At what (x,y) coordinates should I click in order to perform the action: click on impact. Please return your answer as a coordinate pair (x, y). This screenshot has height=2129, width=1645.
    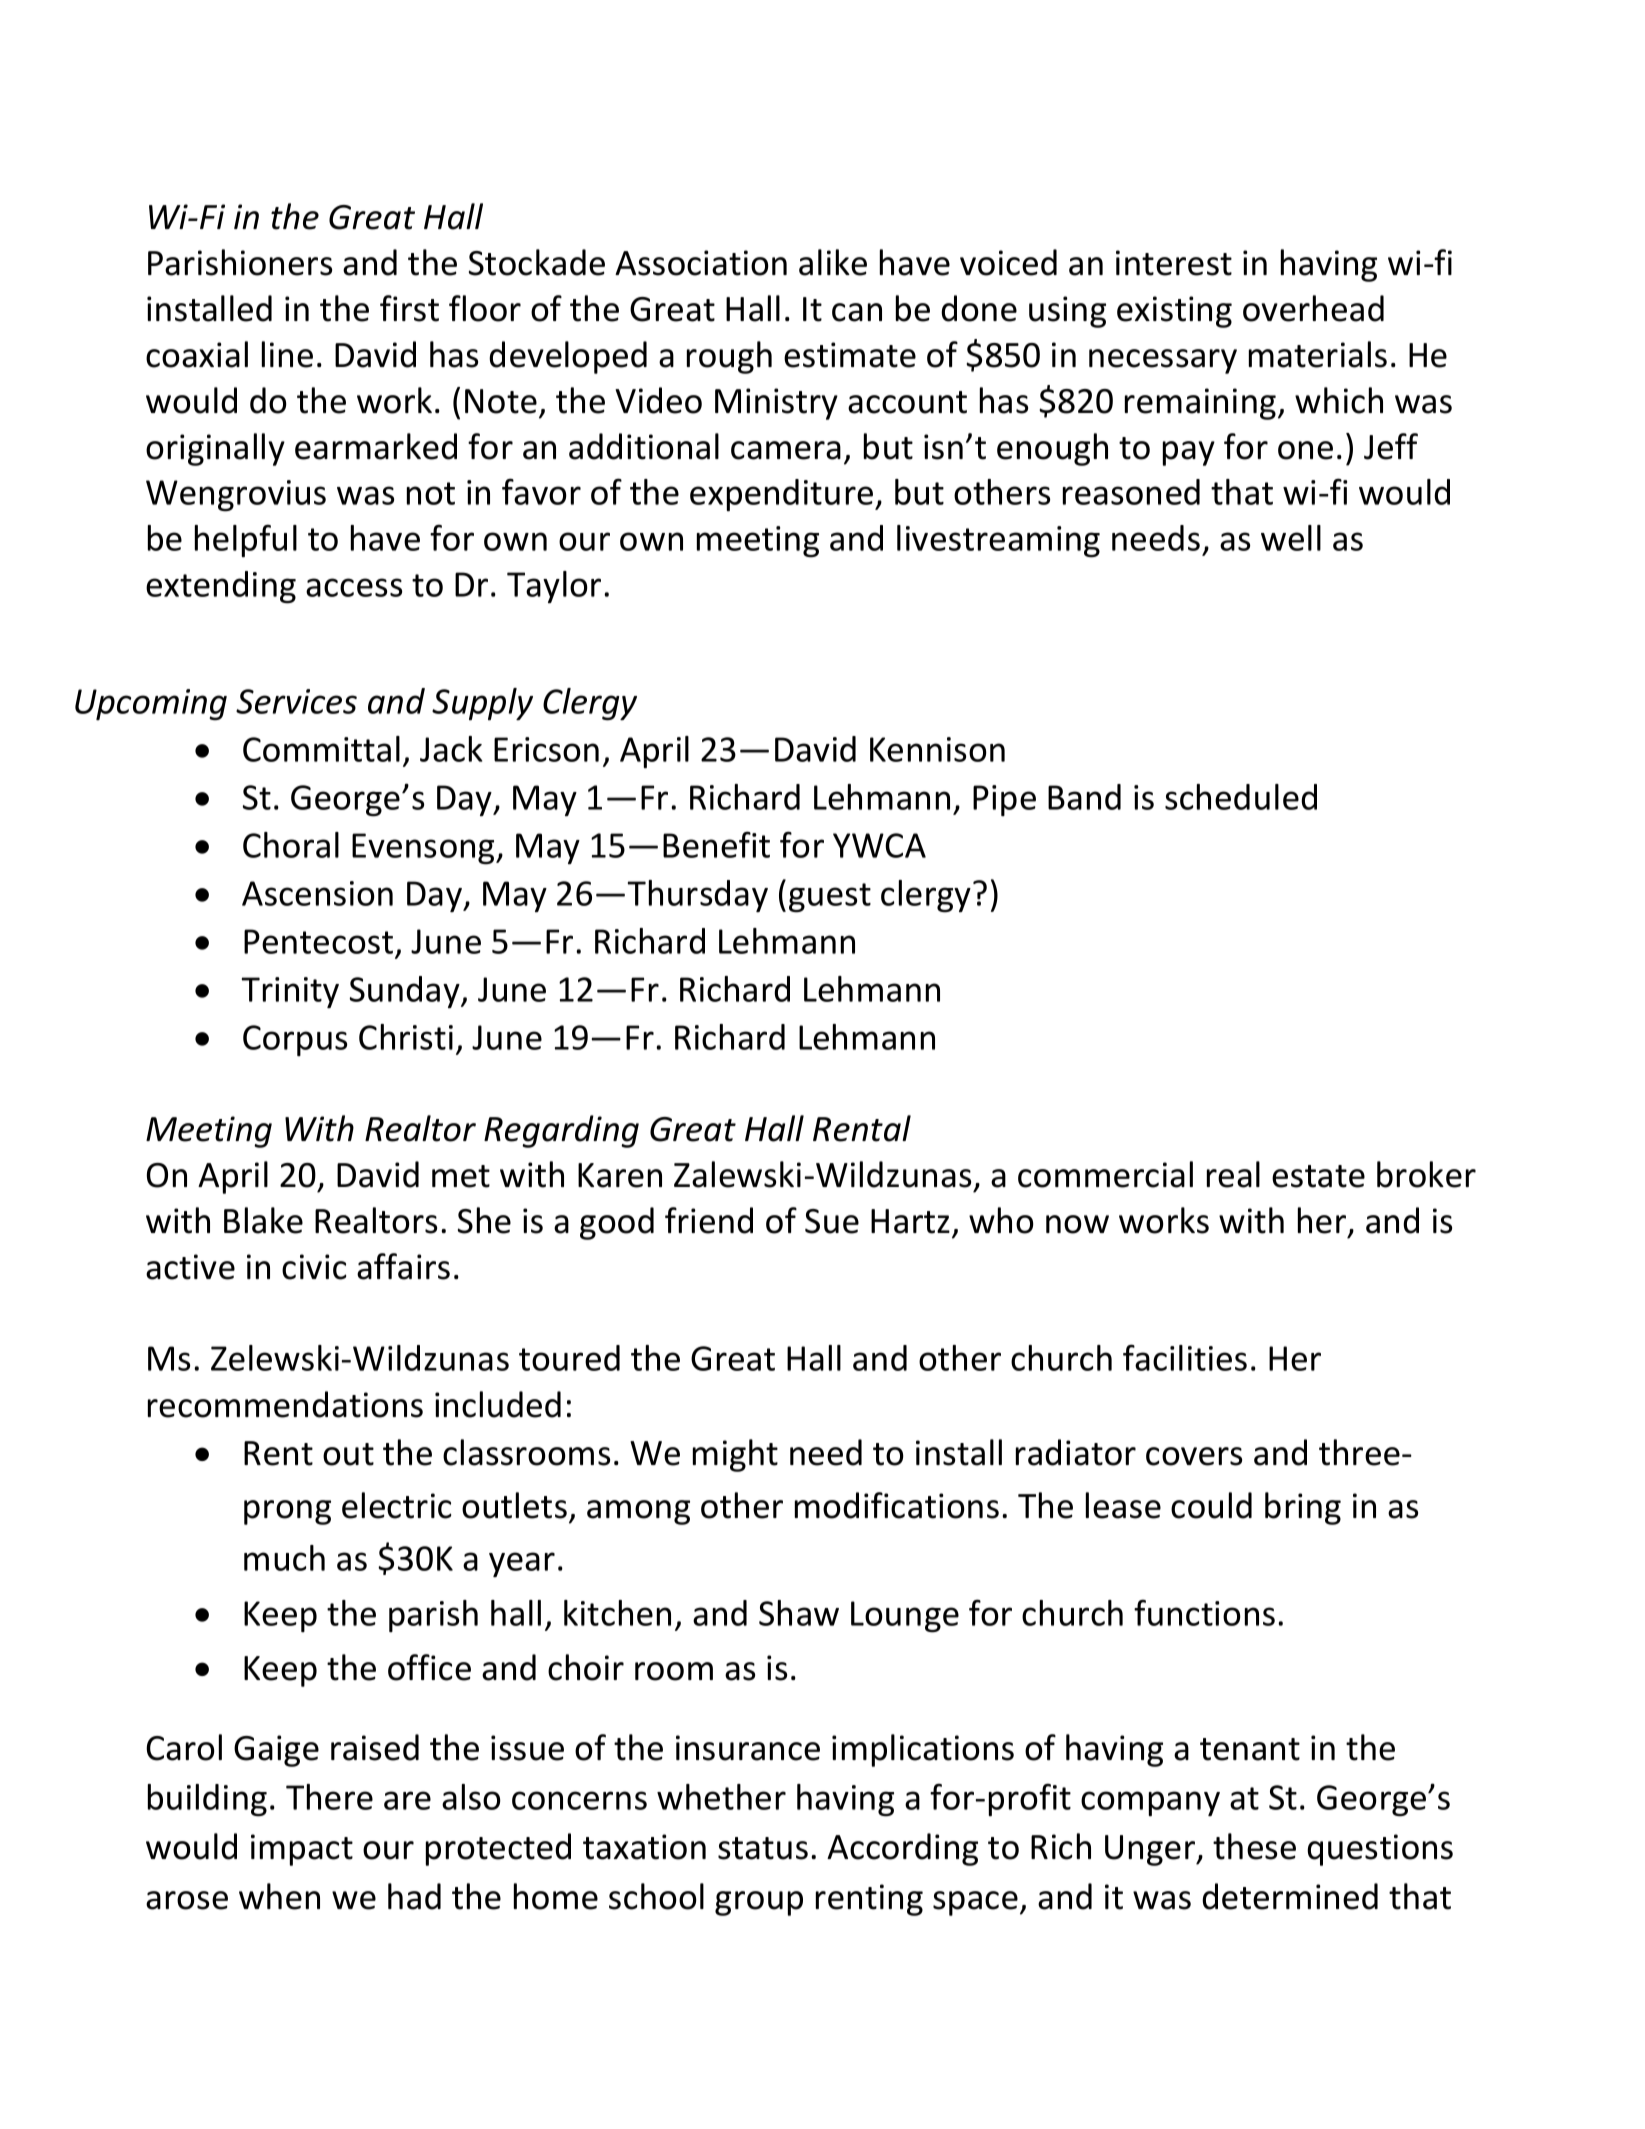
    Looking at the image, I should click on (302, 1850).
